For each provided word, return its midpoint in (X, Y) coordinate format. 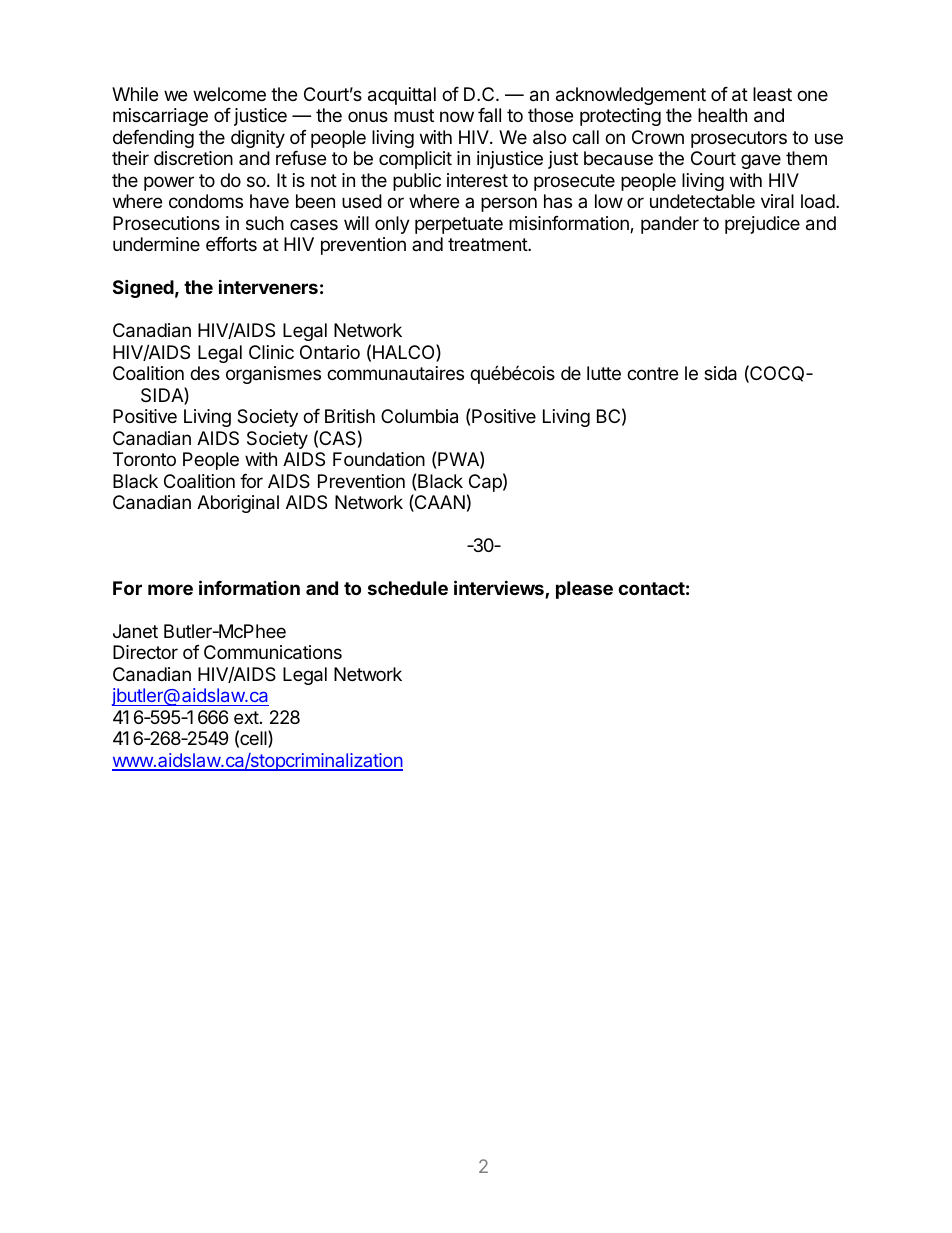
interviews (500, 589)
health (722, 115)
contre (652, 373)
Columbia (419, 416)
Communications (273, 652)
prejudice (762, 225)
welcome (229, 94)
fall (489, 115)
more (170, 589)
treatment (488, 245)
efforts (231, 244)
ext (246, 717)
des (205, 373)
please (584, 590)
